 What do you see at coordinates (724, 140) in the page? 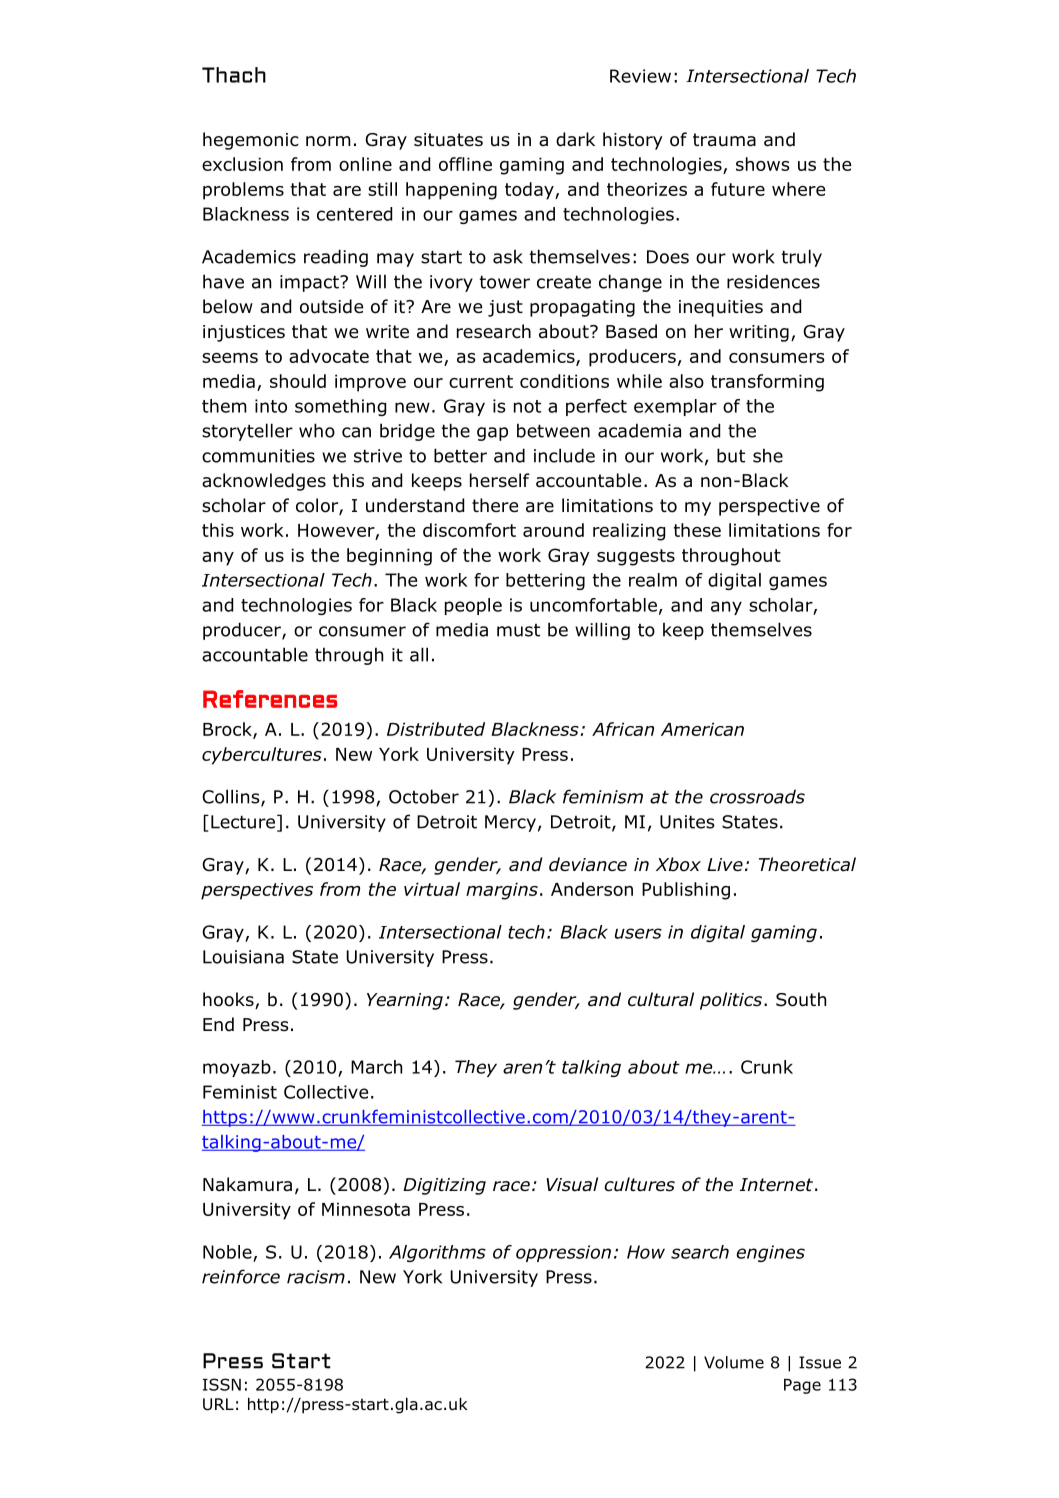
I see `trauma` at bounding box center [724, 140].
